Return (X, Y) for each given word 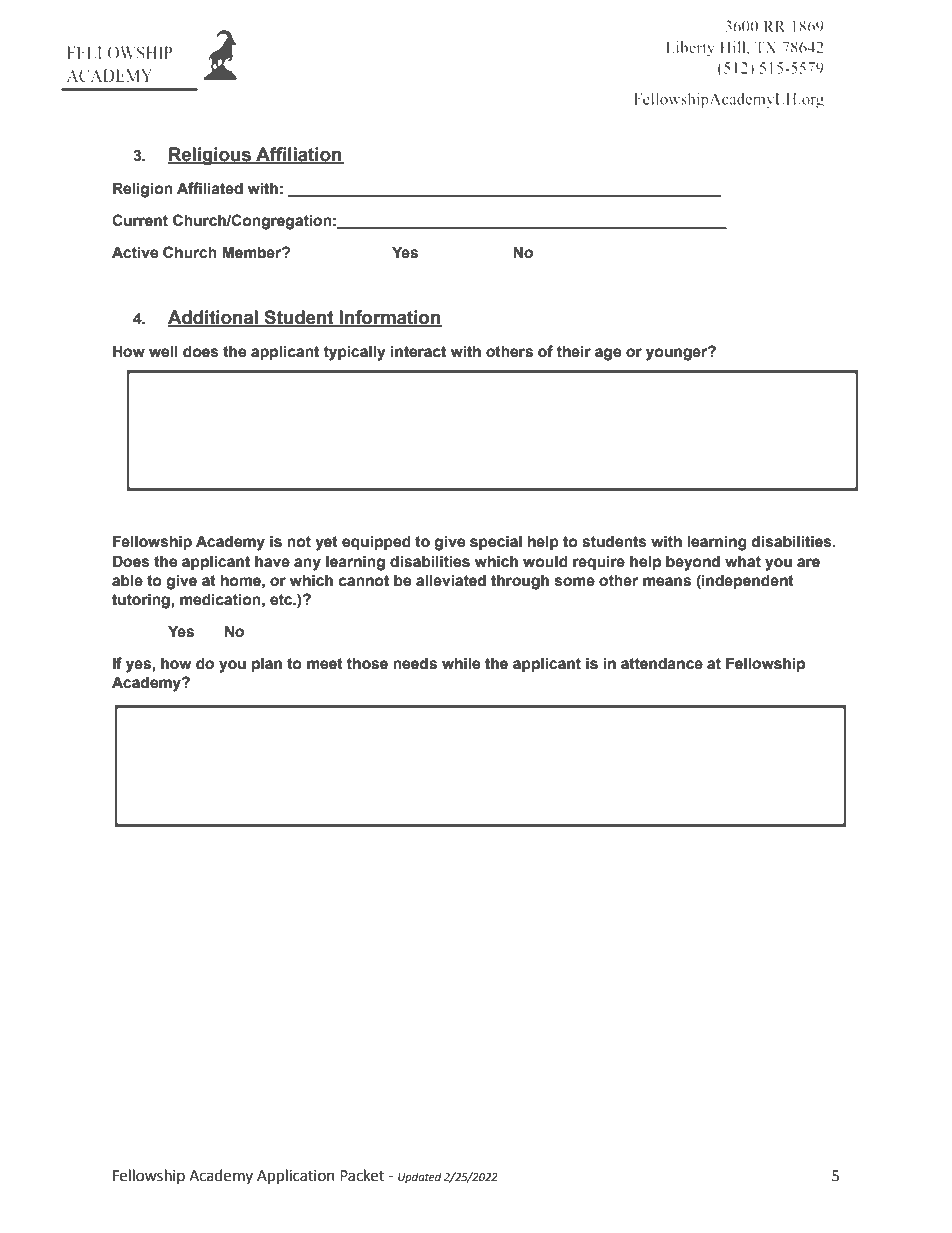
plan (267, 664)
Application (296, 1176)
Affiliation (299, 155)
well (163, 351)
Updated (420, 1178)
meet (325, 664)
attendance (662, 663)
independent (747, 581)
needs (415, 663)
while (461, 663)
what (743, 561)
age (608, 354)
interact (418, 351)
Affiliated (210, 188)
